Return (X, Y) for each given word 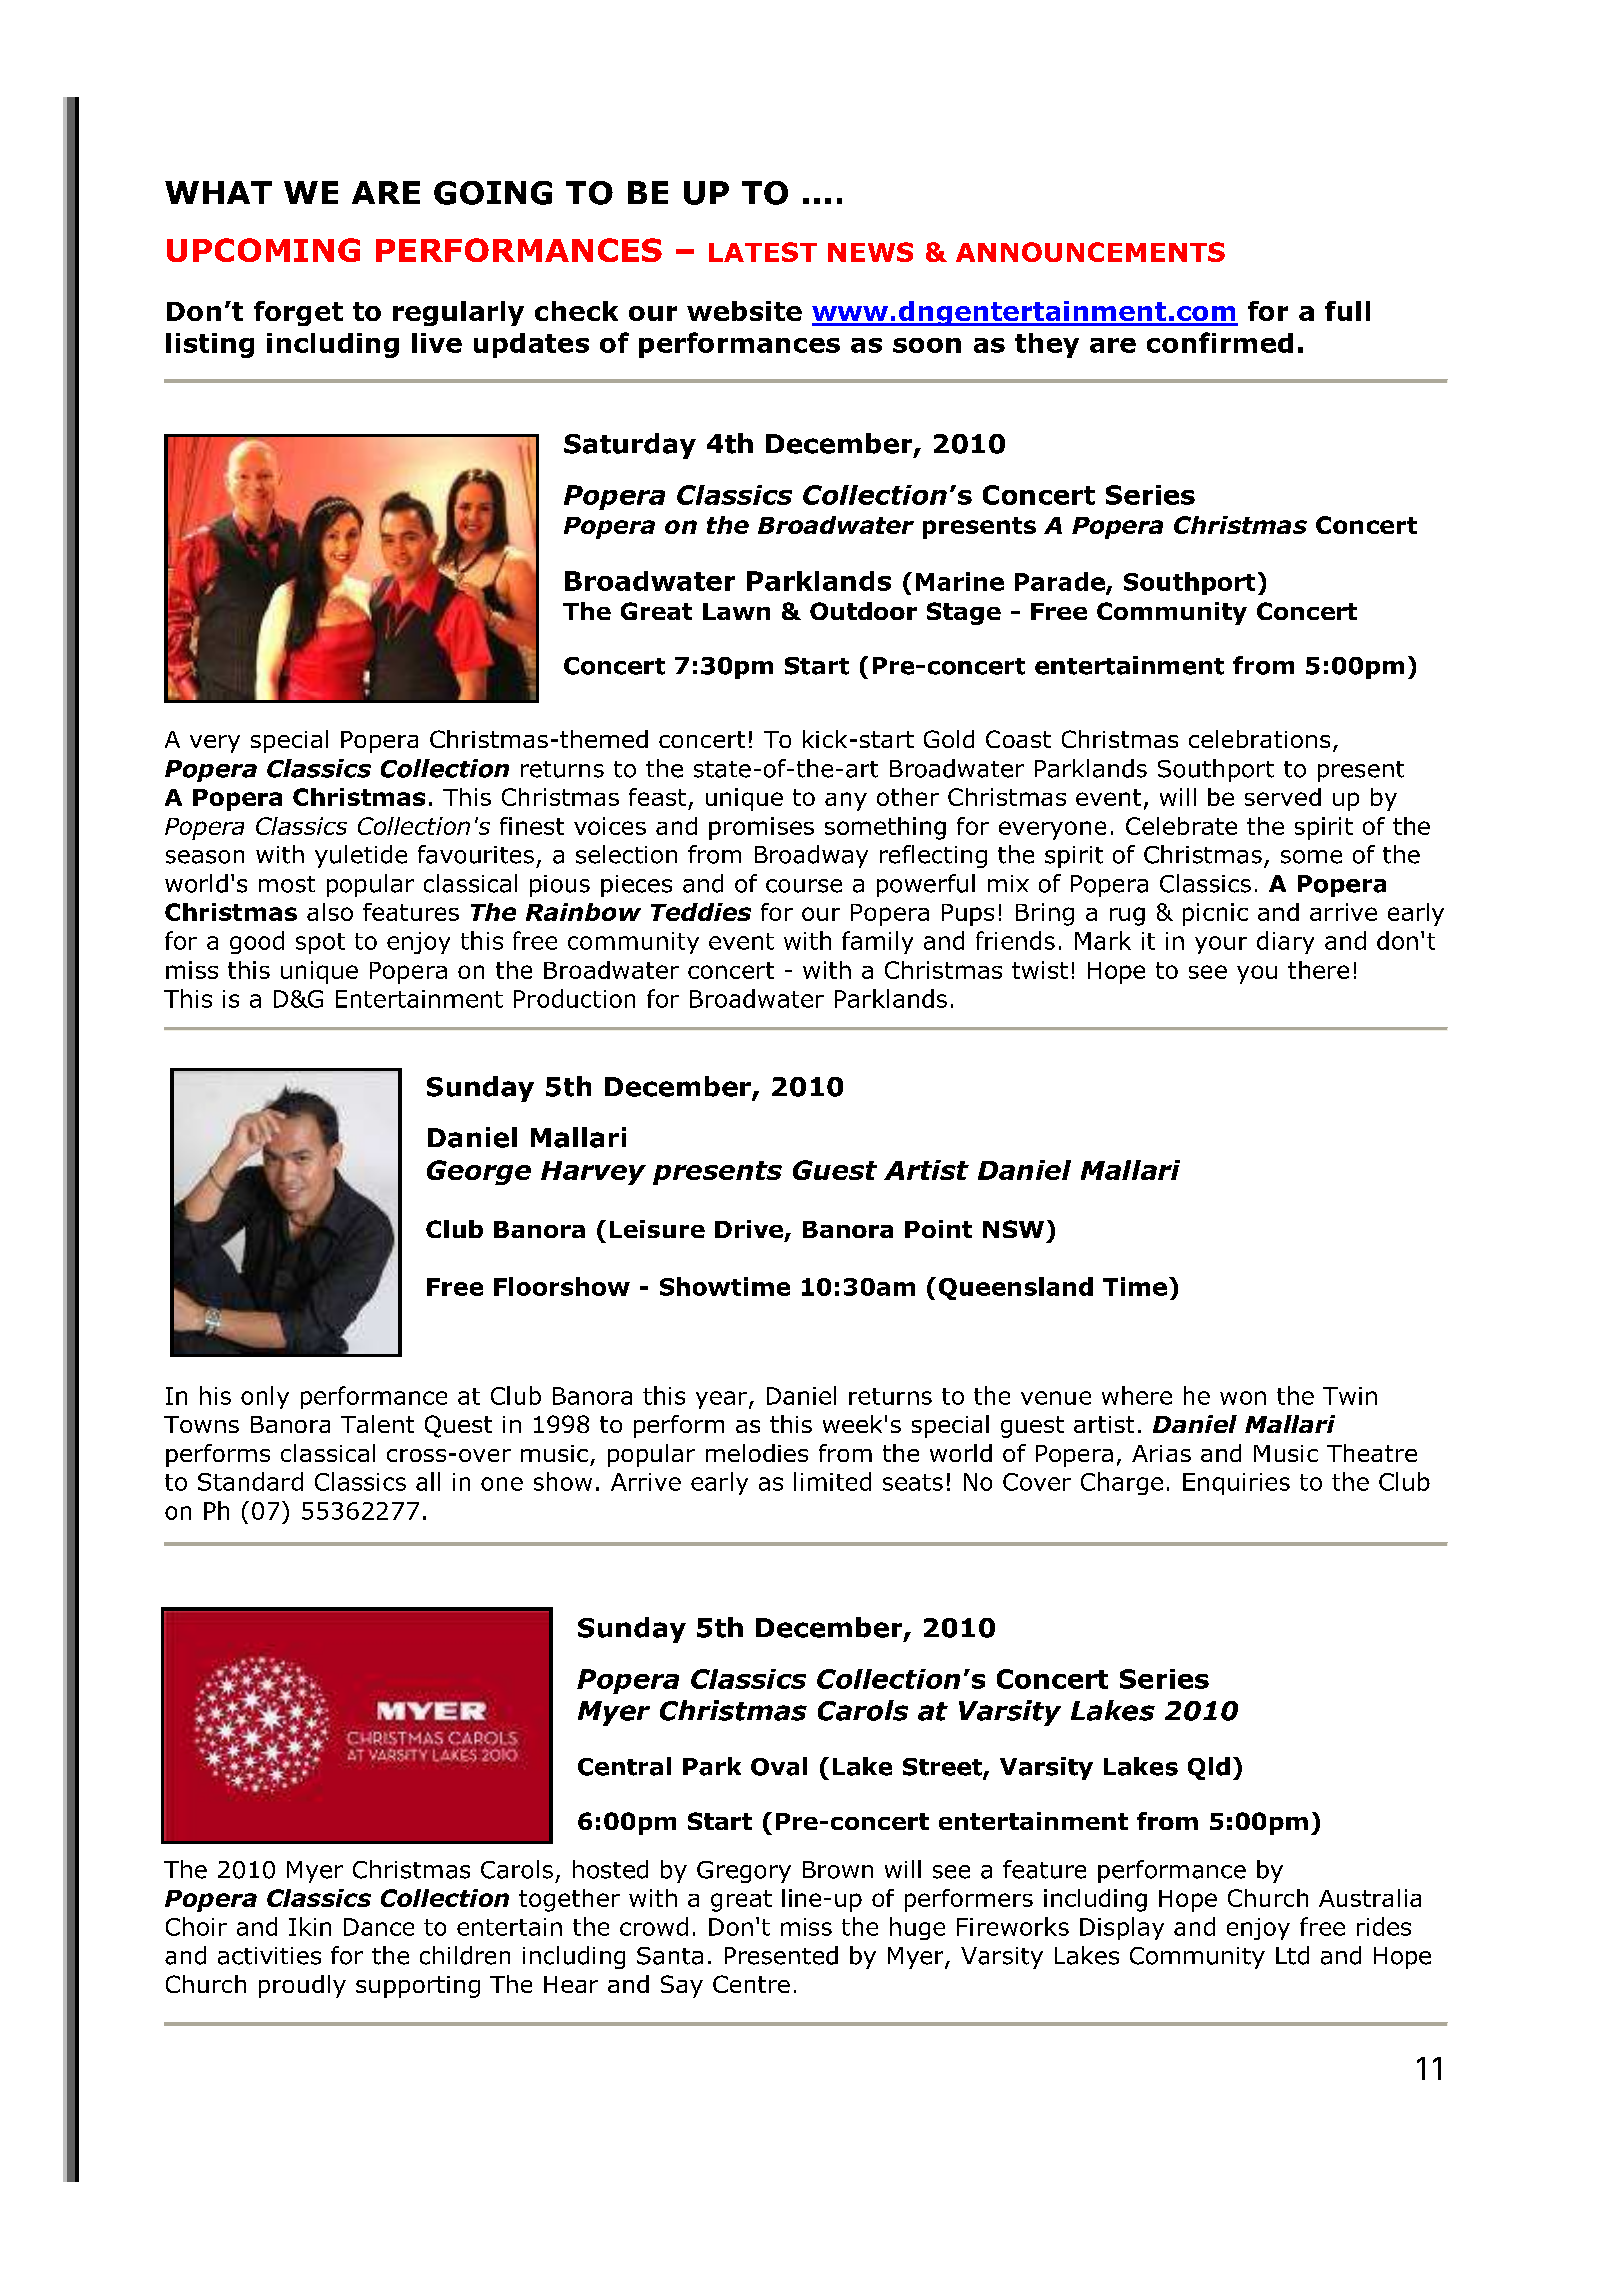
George (479, 1172)
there (1318, 970)
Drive (749, 1229)
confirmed (1220, 342)
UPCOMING (263, 250)
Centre (751, 1984)
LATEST (763, 252)
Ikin (310, 1926)
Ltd (1292, 1955)
